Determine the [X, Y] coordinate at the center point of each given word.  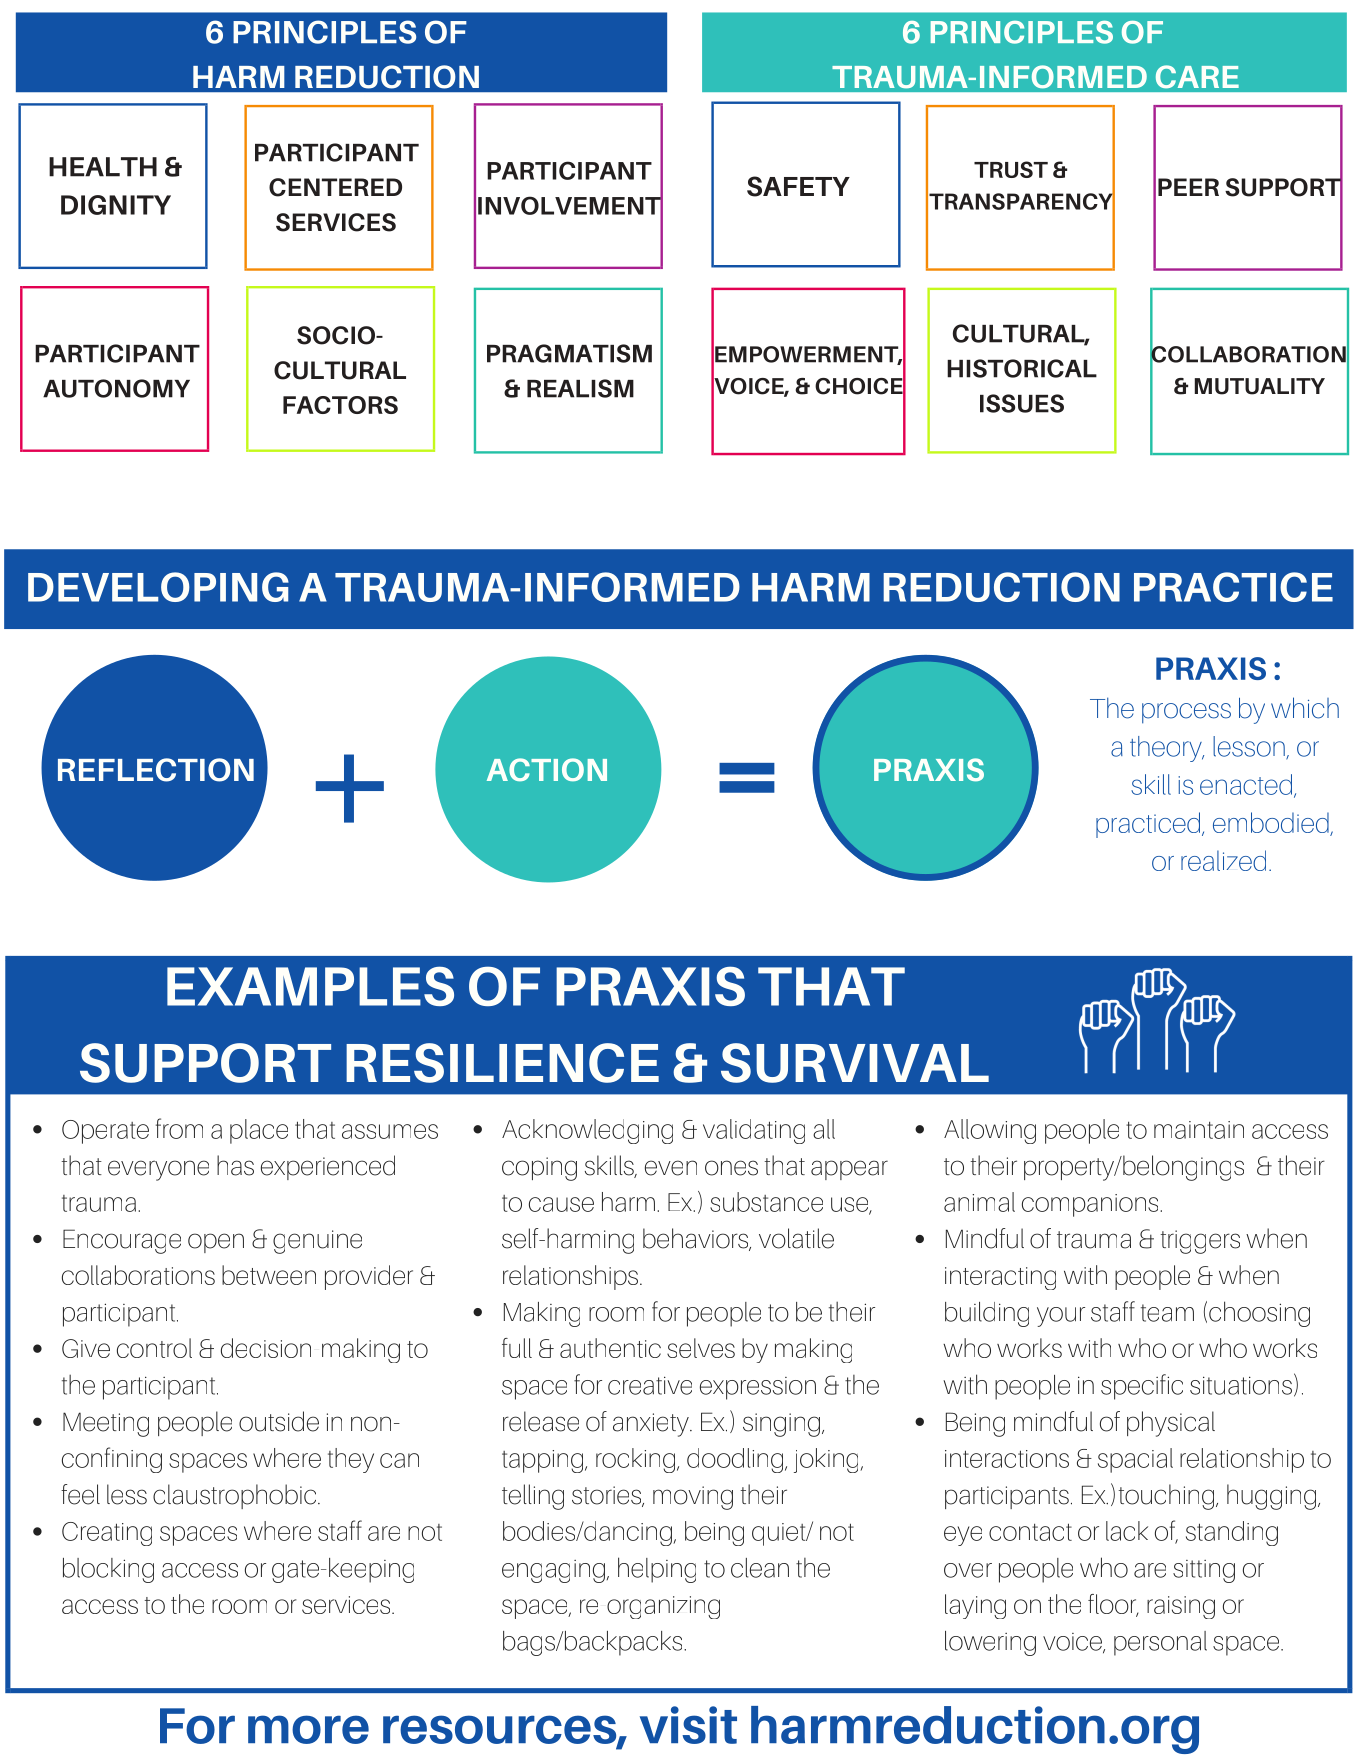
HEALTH [103, 167]
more [308, 1729]
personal [1160, 1643]
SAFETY [798, 186]
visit [688, 1725]
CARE [1197, 76]
